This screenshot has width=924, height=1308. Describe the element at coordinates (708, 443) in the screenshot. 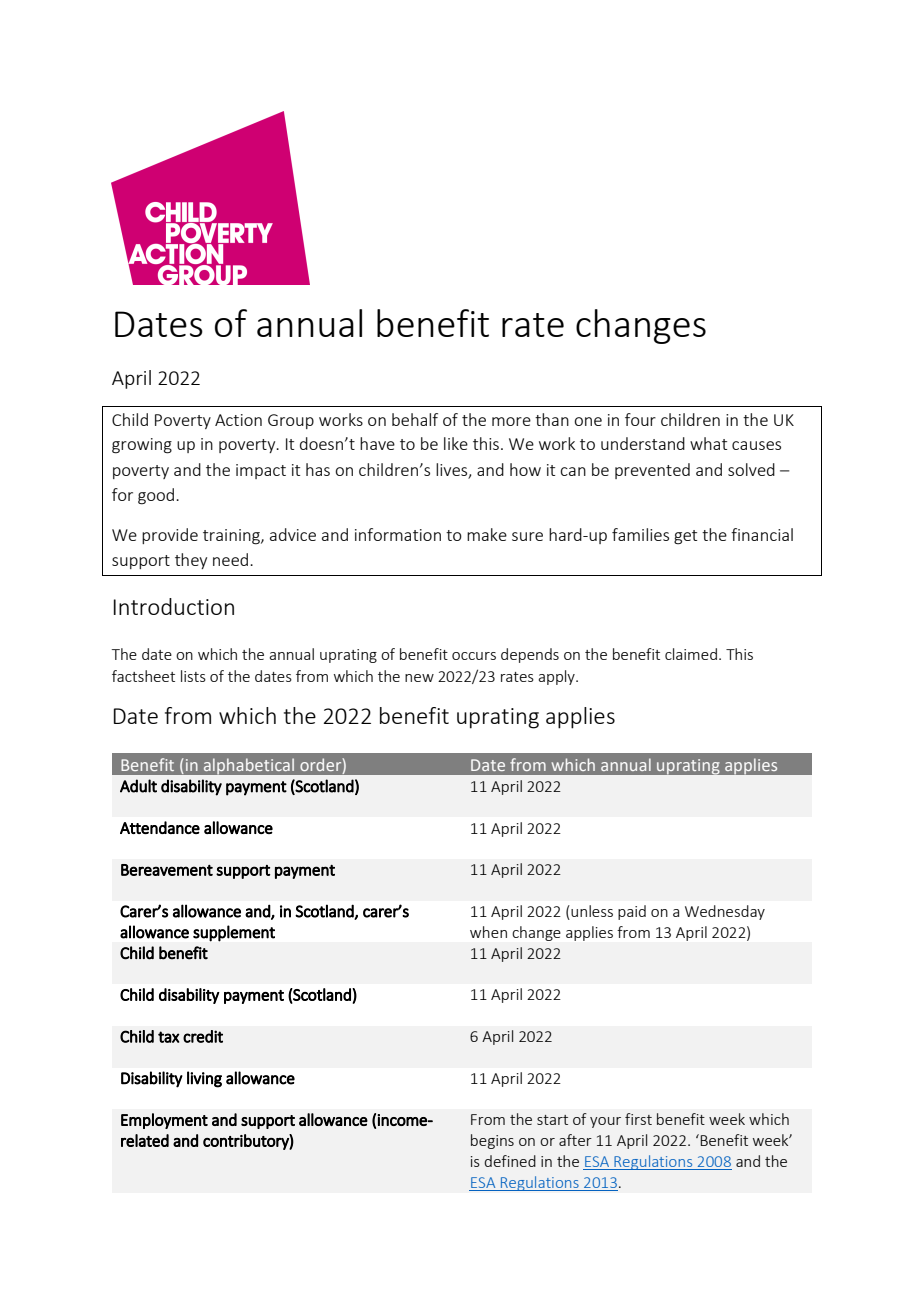

I see `what` at that location.
